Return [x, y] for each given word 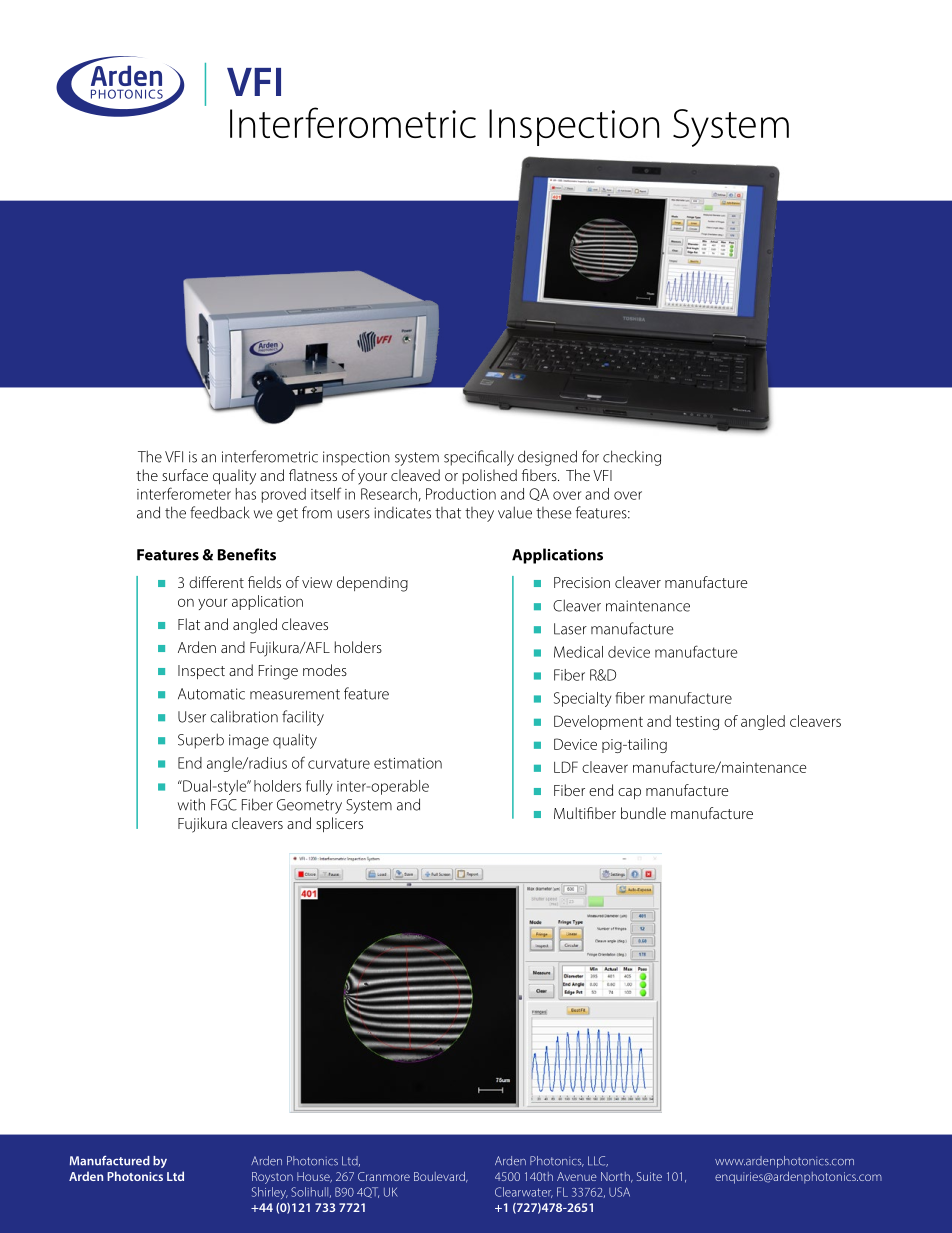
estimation [408, 763]
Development [598, 722]
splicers [339, 824]
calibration [244, 716]
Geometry [309, 806]
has [246, 494]
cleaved [415, 475]
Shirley [270, 1193]
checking [632, 458]
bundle [643, 813]
